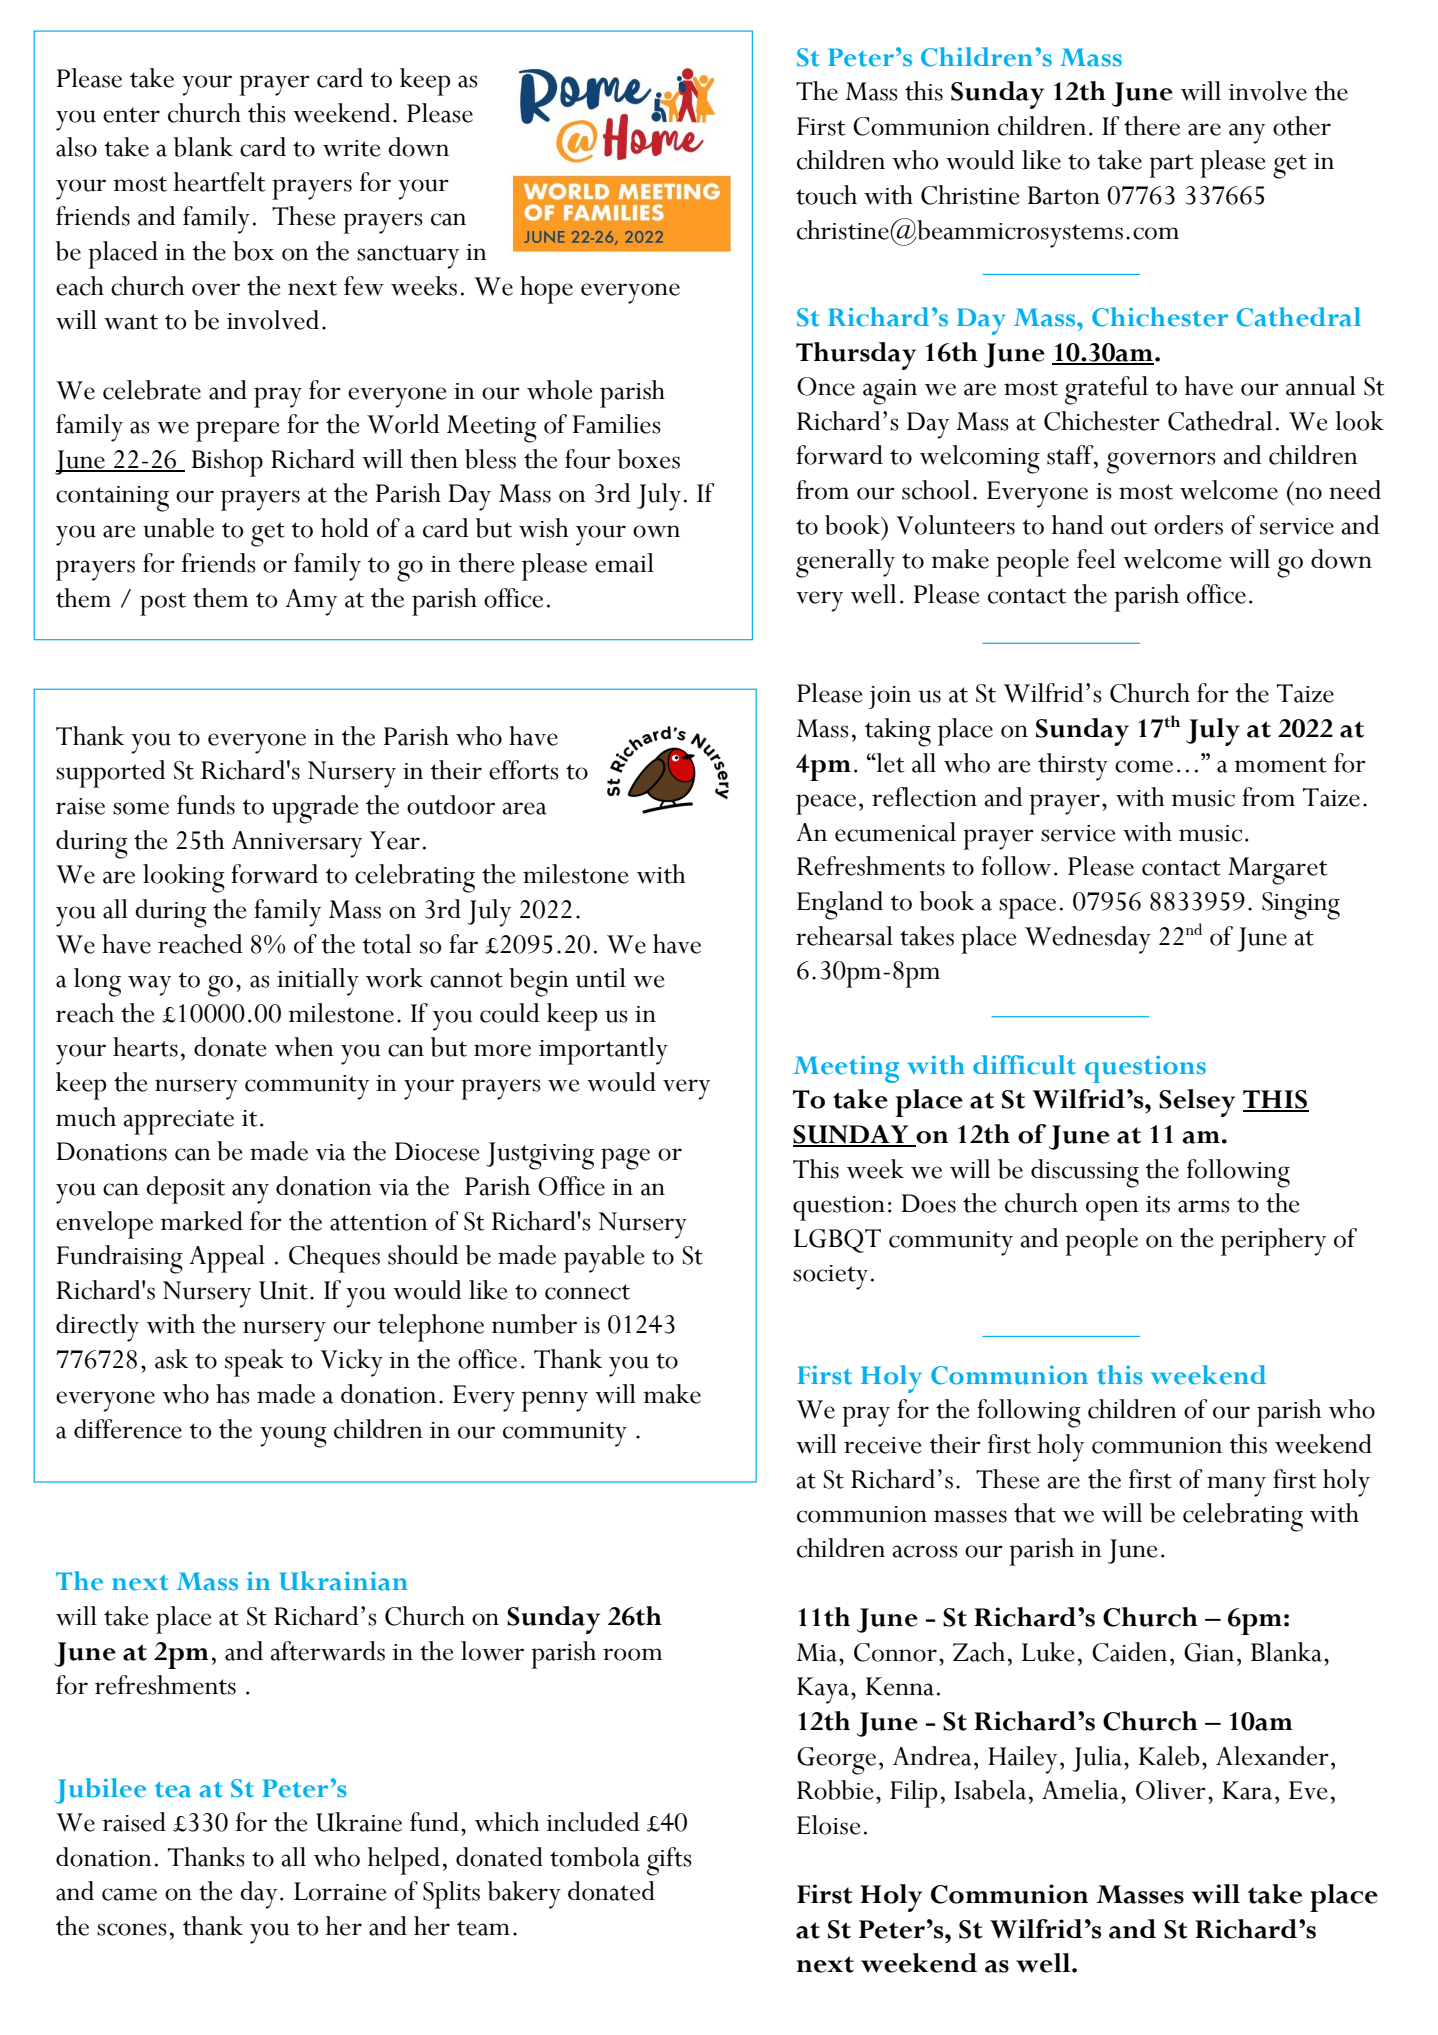 The width and height of the screenshot is (1438, 2035). Describe the element at coordinates (1171, 166) in the screenshot. I see `part` at that location.
